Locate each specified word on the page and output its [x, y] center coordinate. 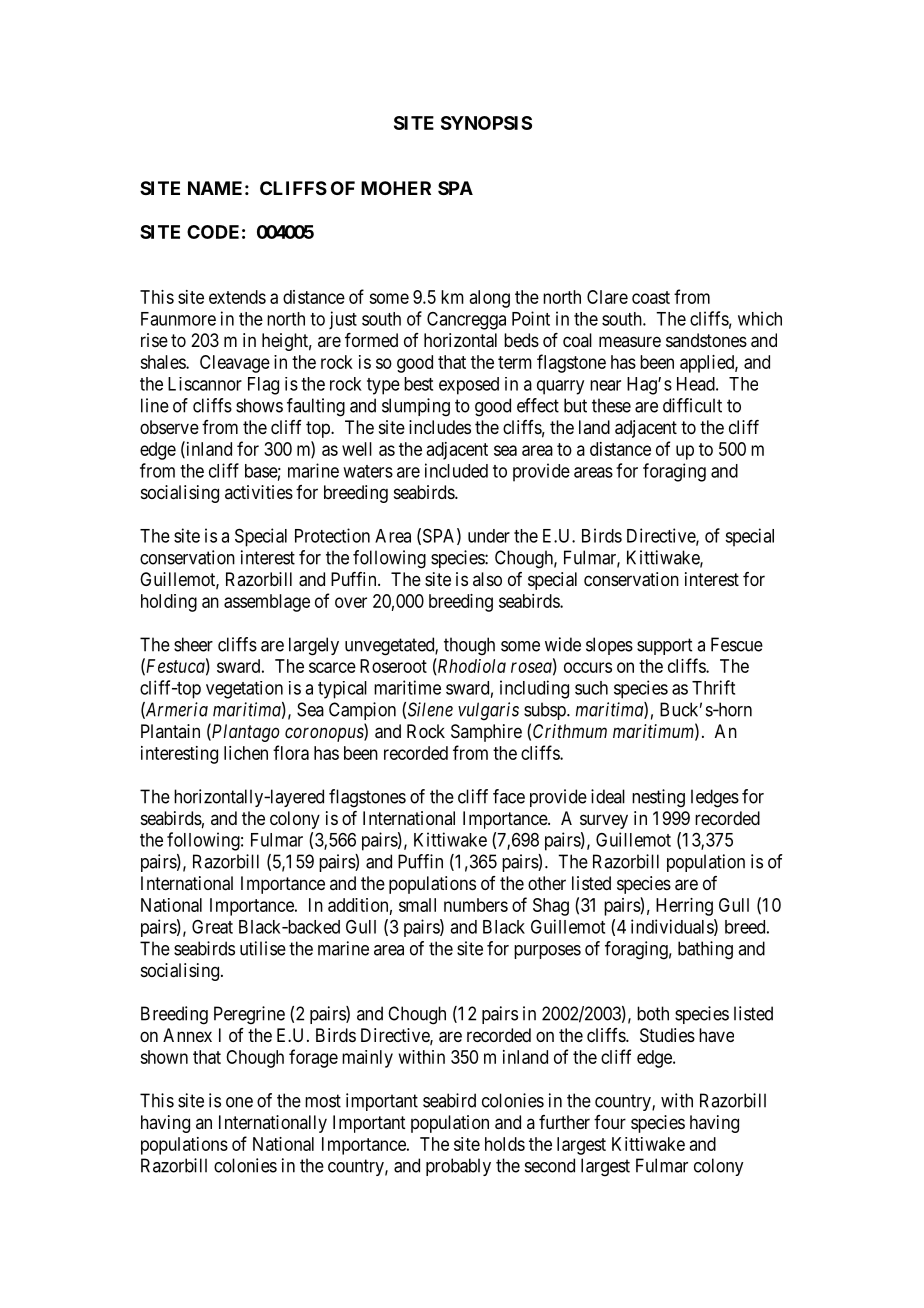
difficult [692, 405]
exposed [469, 386]
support [664, 646]
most [323, 1101]
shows [259, 405]
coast [651, 297]
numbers [476, 905]
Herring [684, 907]
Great [212, 927]
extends [237, 297]
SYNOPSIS [486, 123]
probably [458, 1167]
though [469, 646]
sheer [193, 644]
